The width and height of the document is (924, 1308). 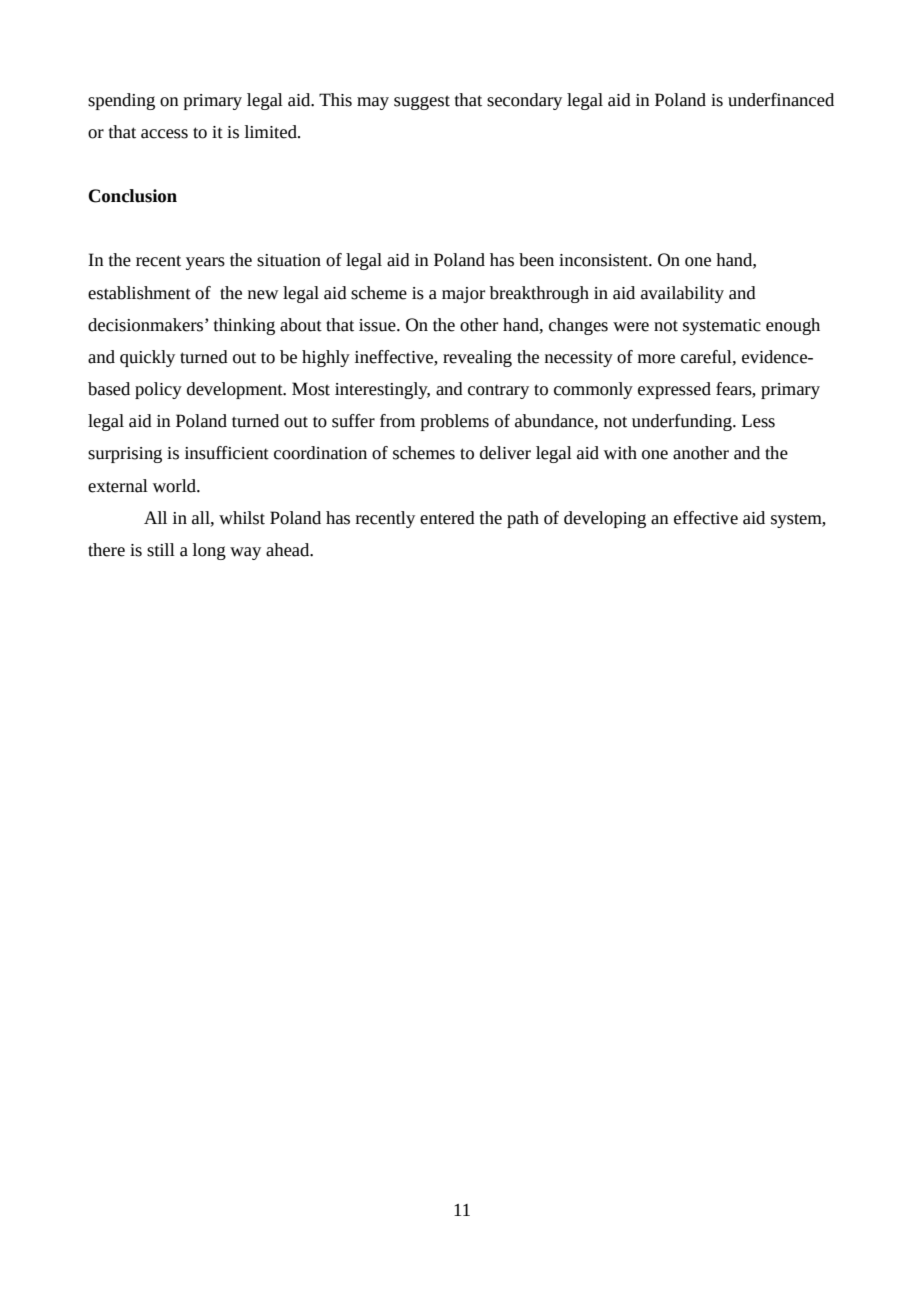 What do you see at coordinates (631, 327) in the document?
I see `were` at bounding box center [631, 327].
